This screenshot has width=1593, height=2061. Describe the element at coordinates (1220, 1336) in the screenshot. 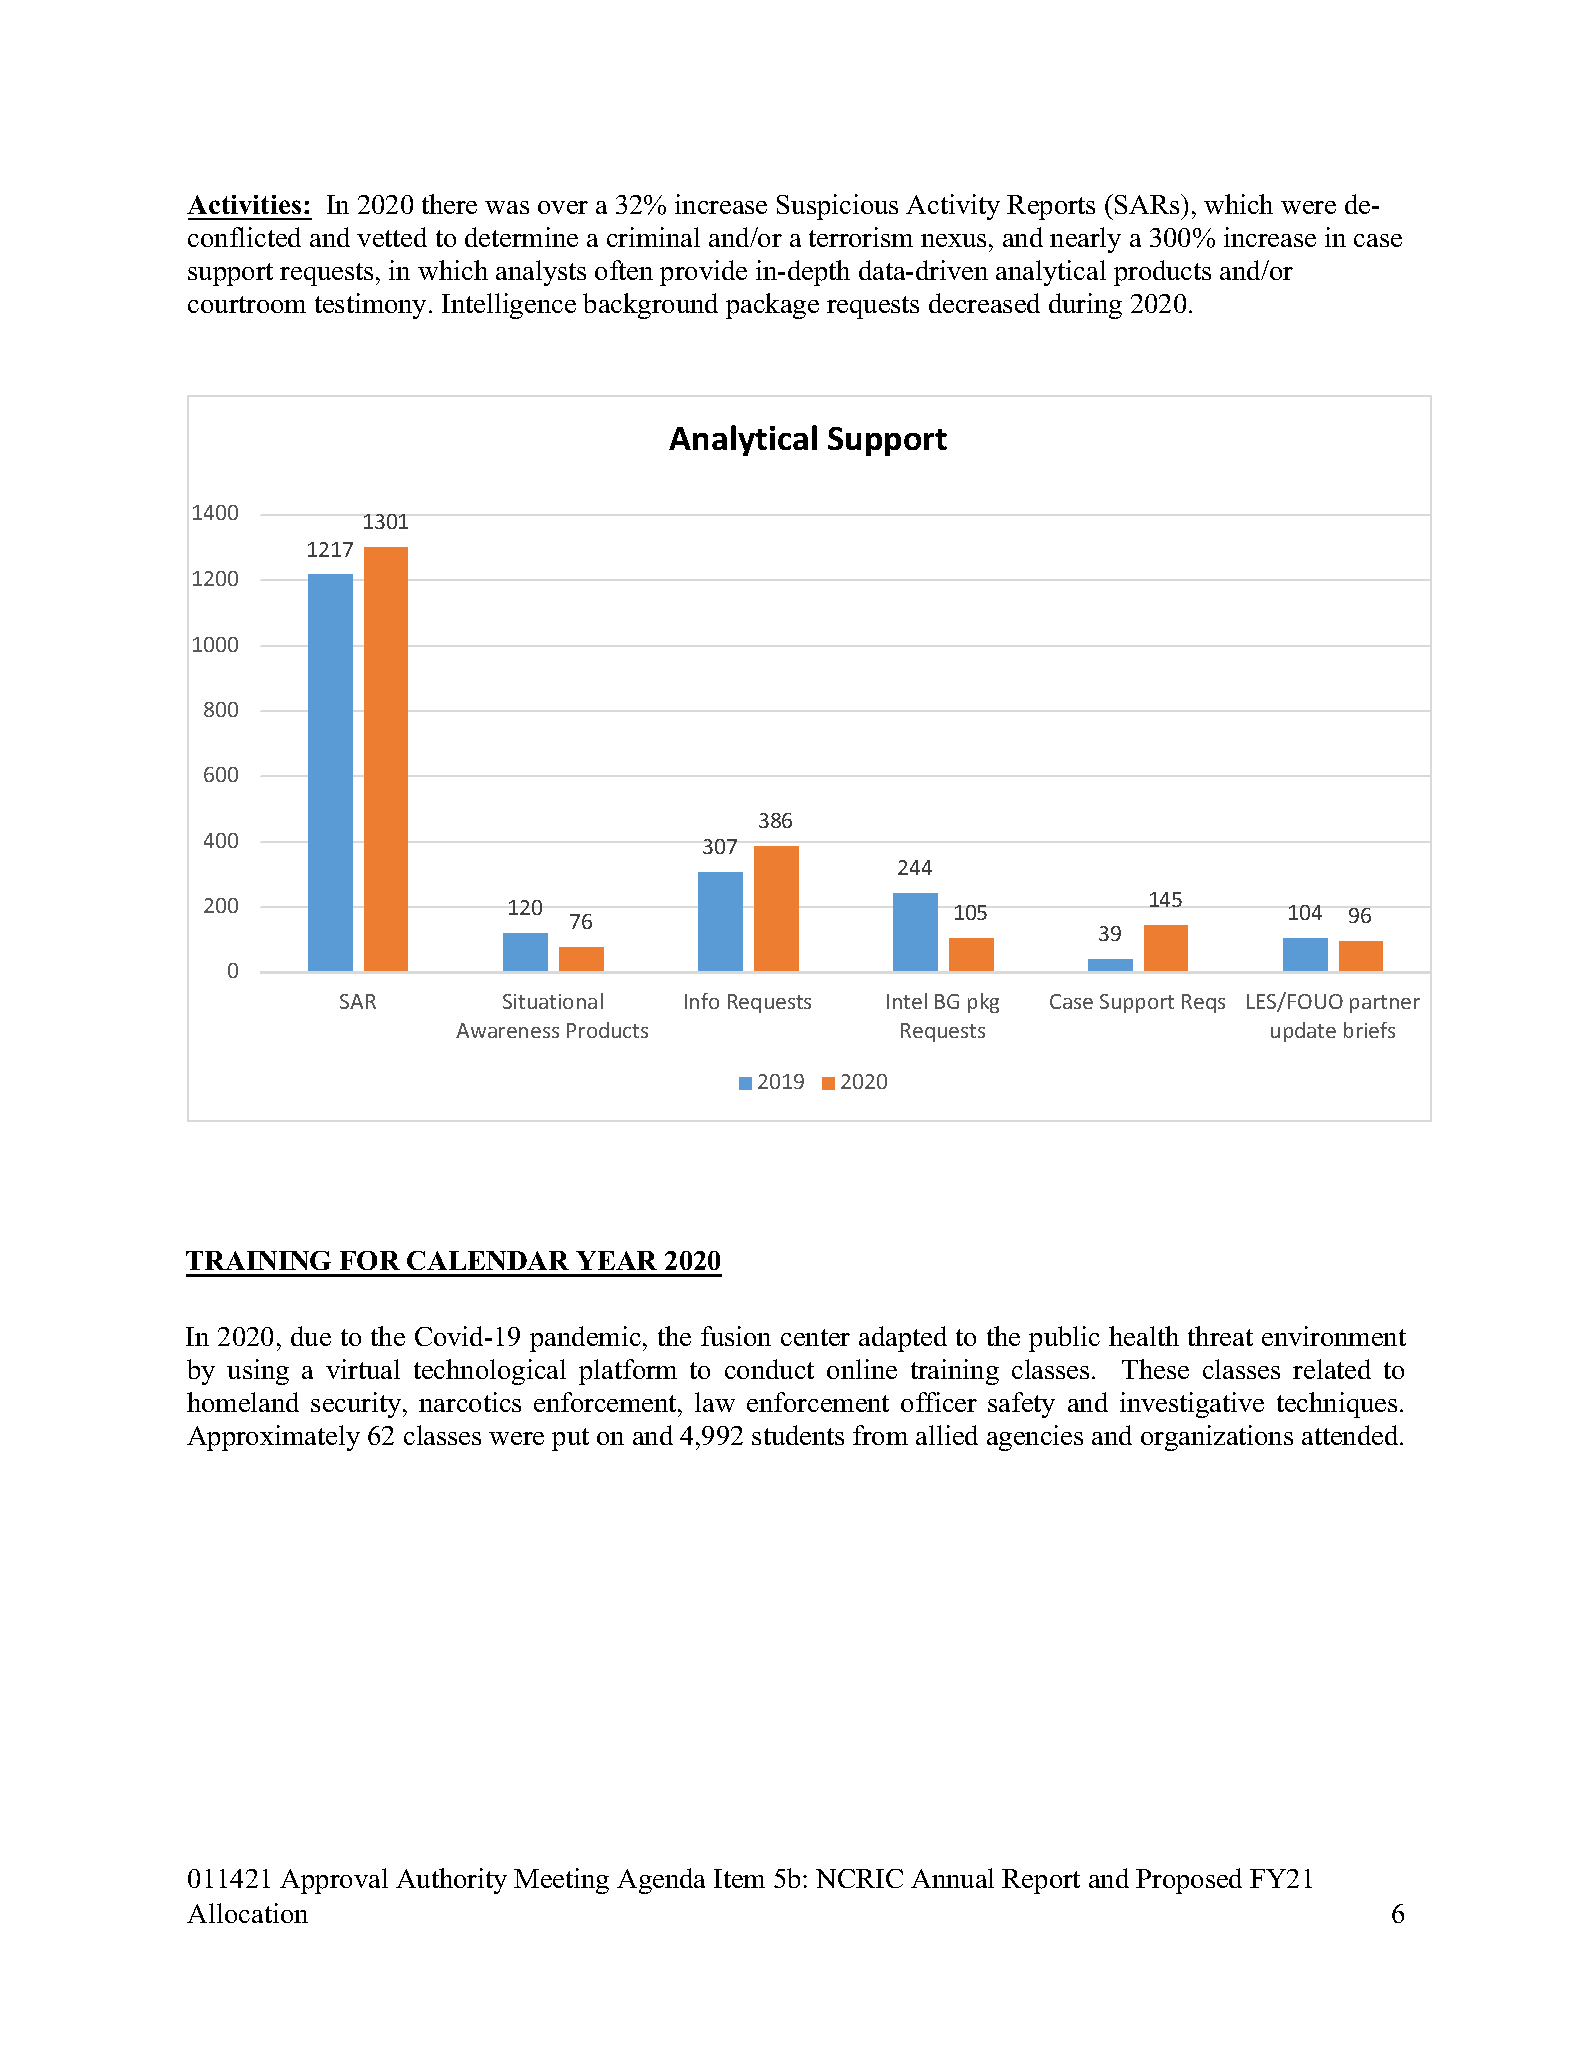

I see `threat` at that location.
